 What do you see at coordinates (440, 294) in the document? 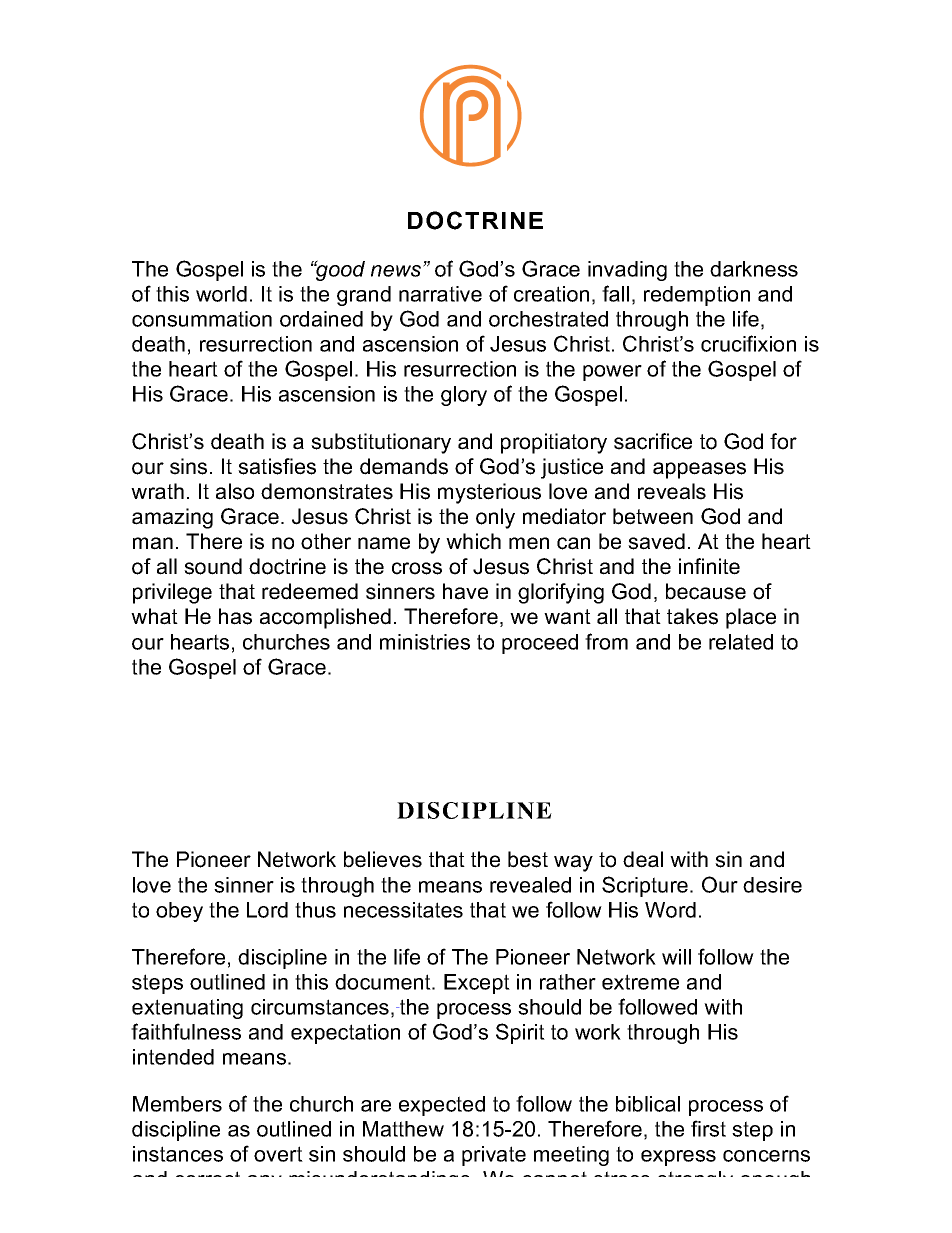
I see `narrative` at bounding box center [440, 294].
